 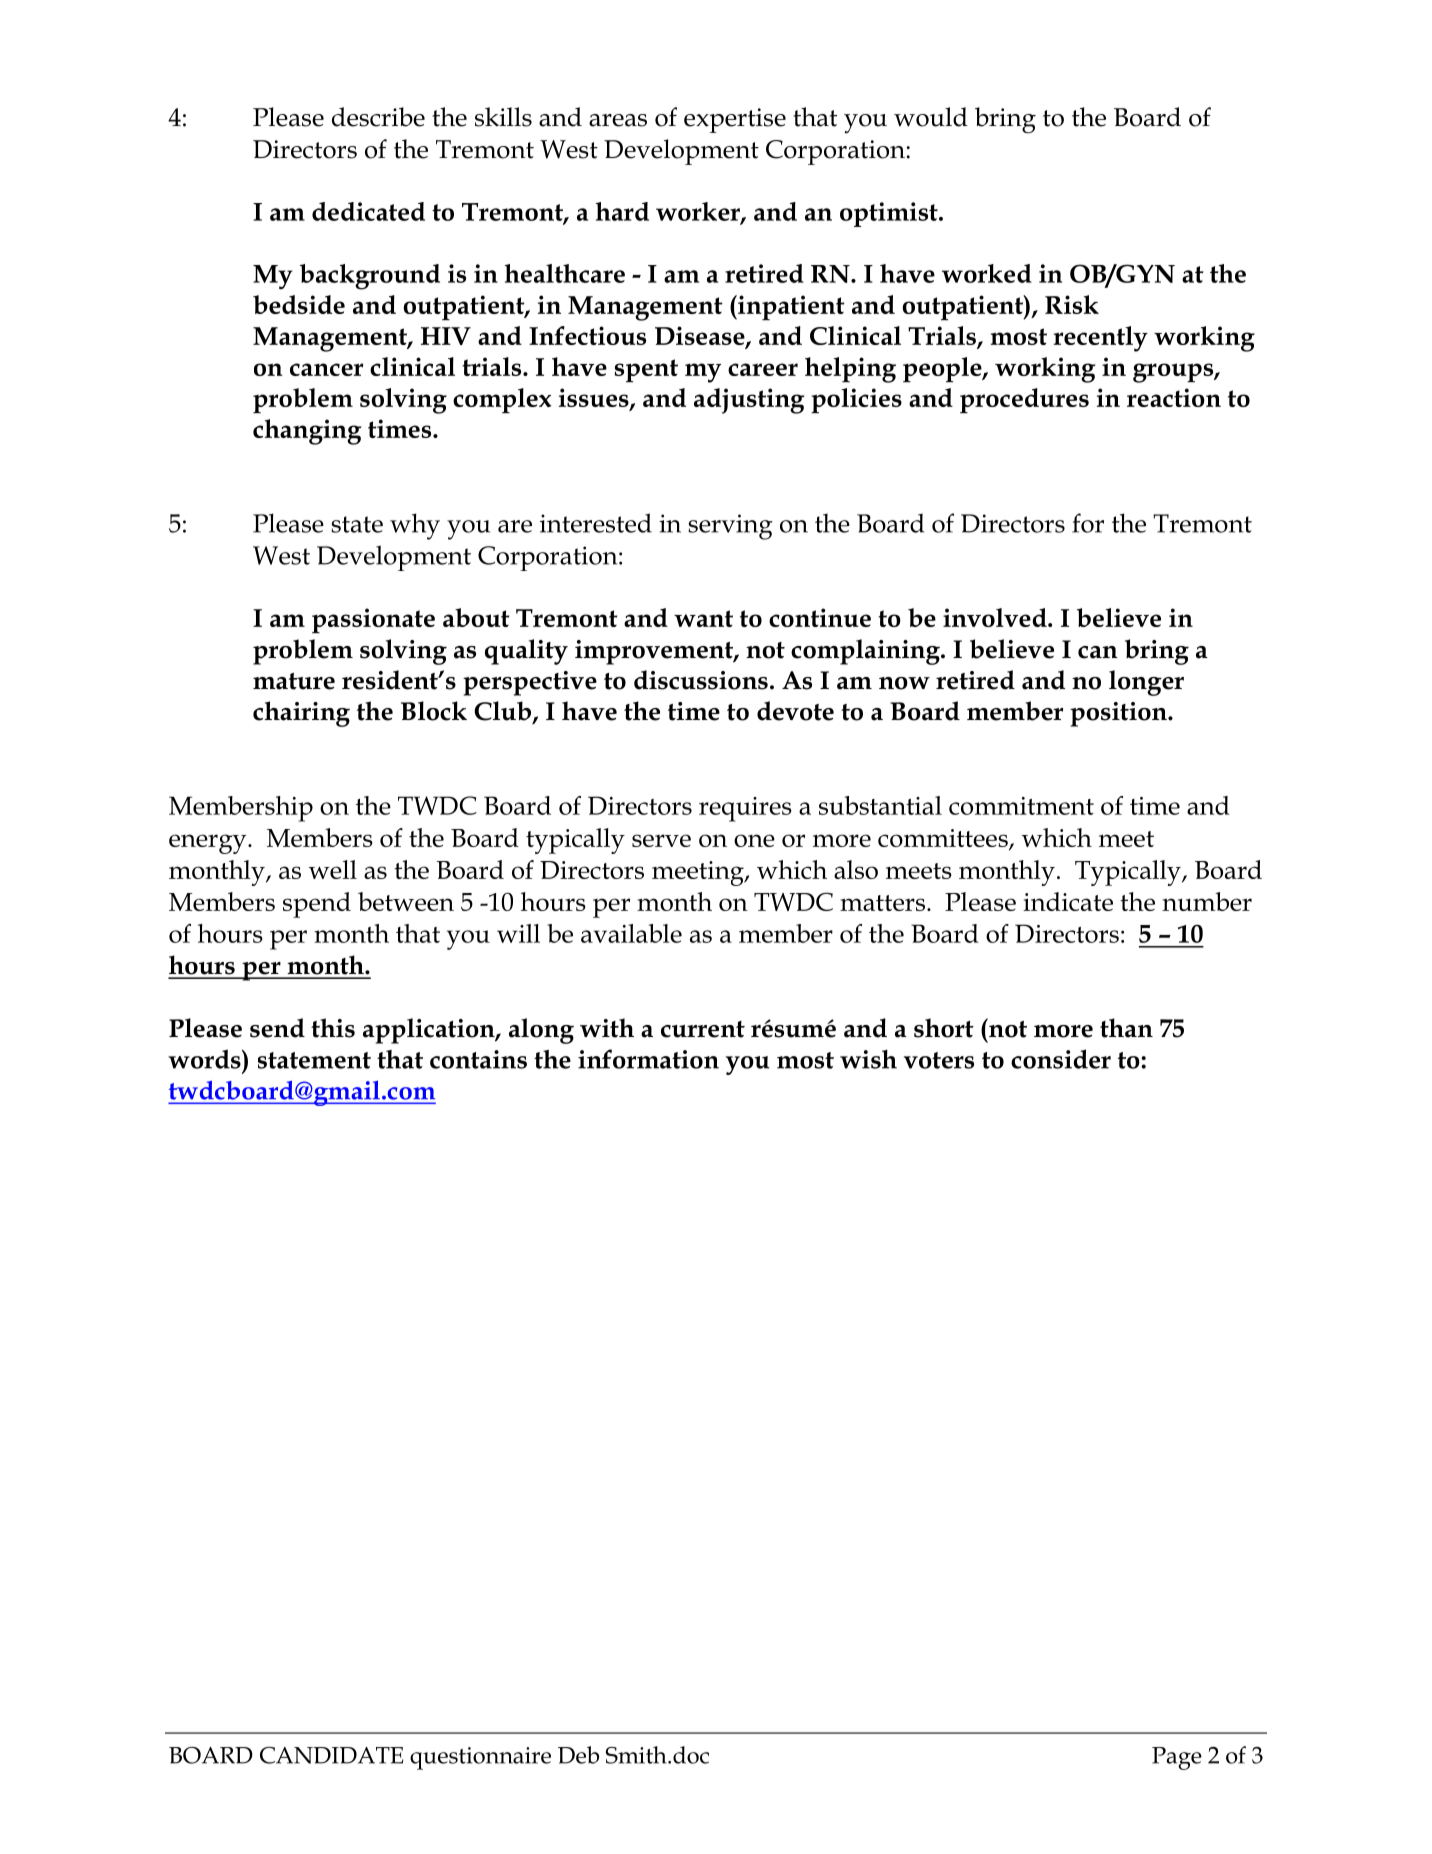 What do you see at coordinates (987, 273) in the page?
I see `worked` at bounding box center [987, 273].
